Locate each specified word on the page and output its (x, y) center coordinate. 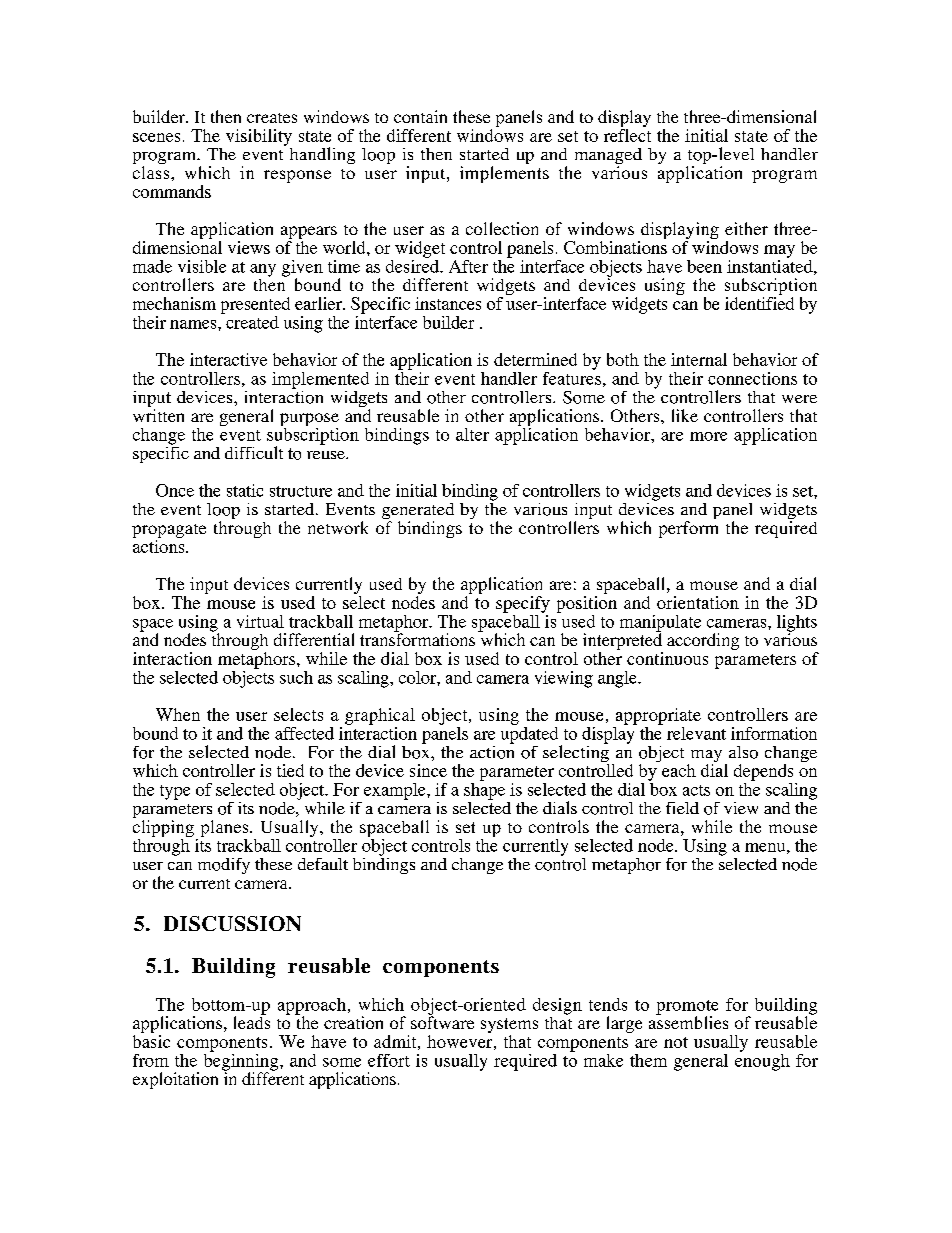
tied (290, 770)
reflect (627, 134)
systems (509, 1027)
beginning (242, 1062)
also (743, 752)
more (708, 436)
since (428, 770)
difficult (254, 452)
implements (504, 174)
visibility (259, 137)
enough (762, 1061)
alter (472, 434)
